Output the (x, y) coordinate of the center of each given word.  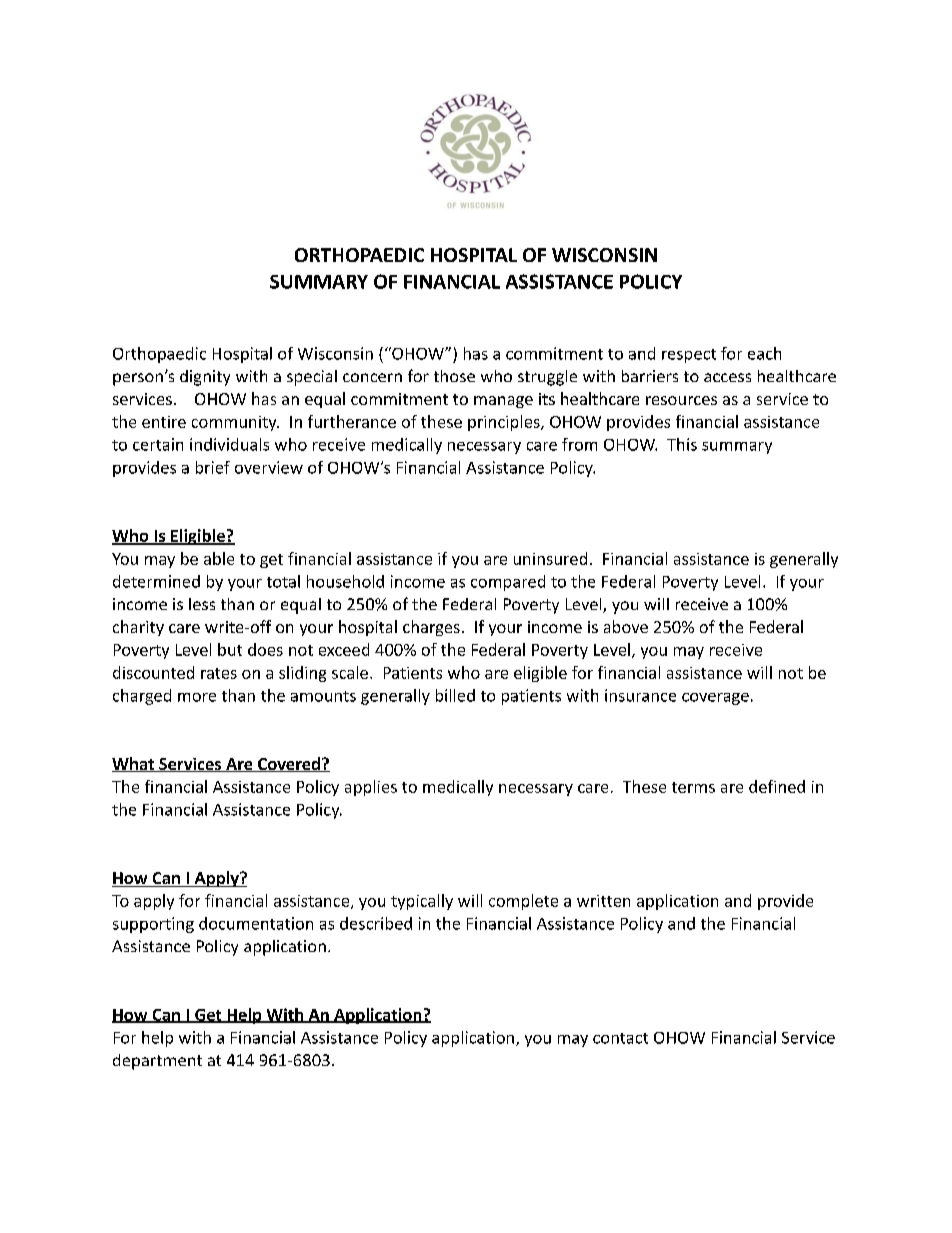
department (157, 1062)
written (603, 901)
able (219, 558)
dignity (205, 378)
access (727, 377)
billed (455, 695)
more (197, 697)
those (454, 376)
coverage (715, 699)
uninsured (550, 558)
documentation (256, 923)
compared (508, 583)
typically (422, 902)
